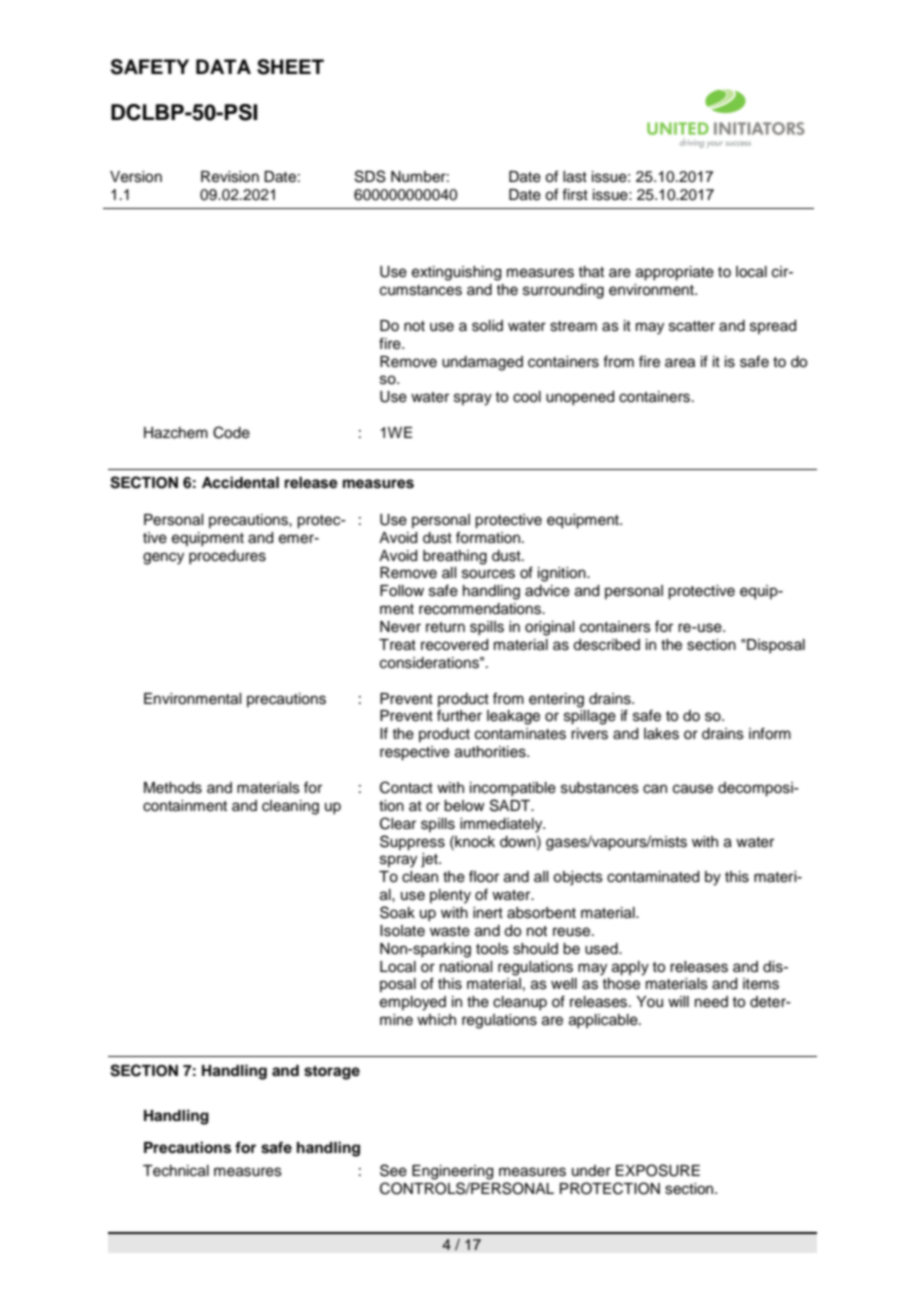  I want to click on contaminated, so click(653, 877).
